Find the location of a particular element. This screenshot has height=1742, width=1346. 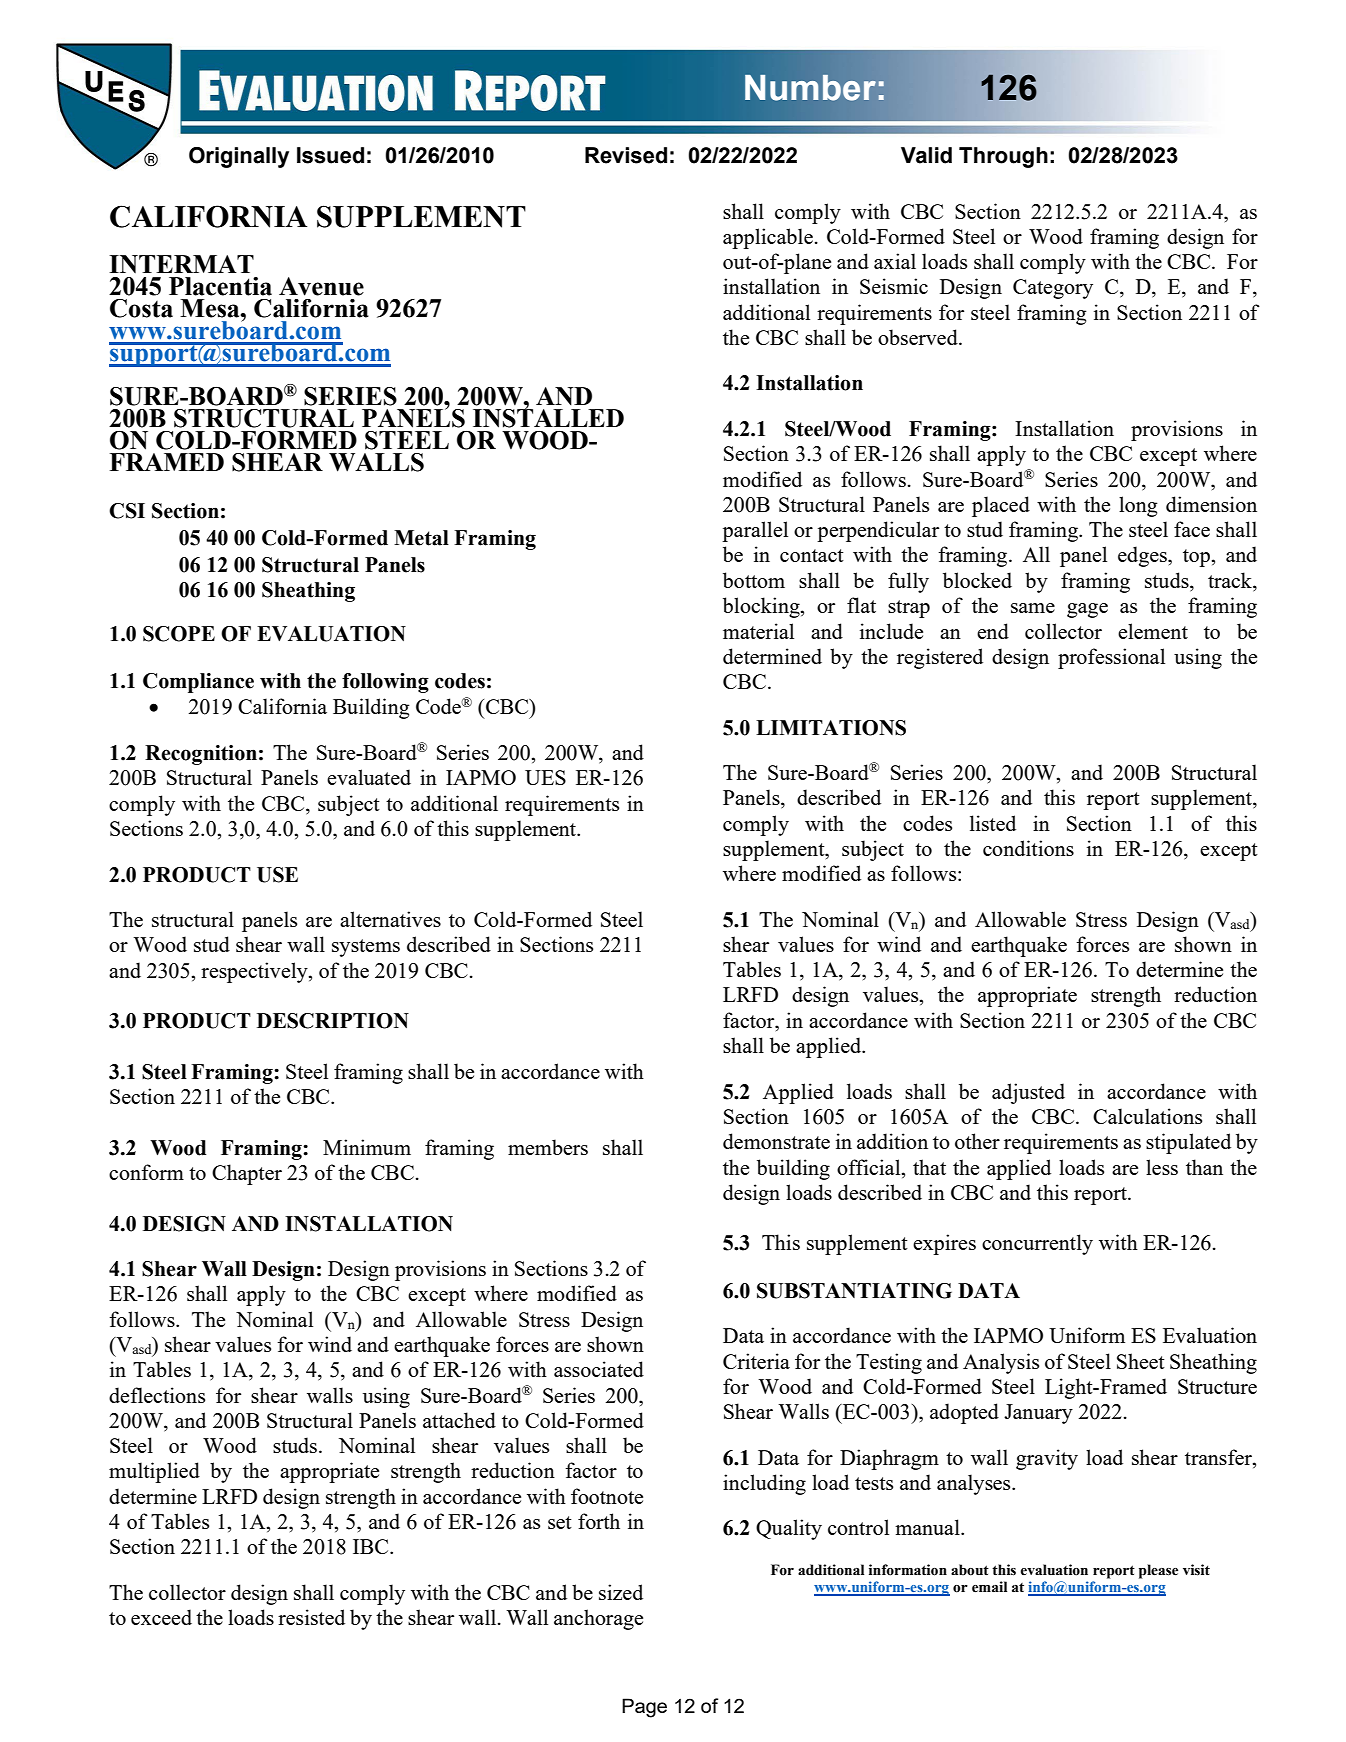

Through is located at coordinates (1003, 157).
